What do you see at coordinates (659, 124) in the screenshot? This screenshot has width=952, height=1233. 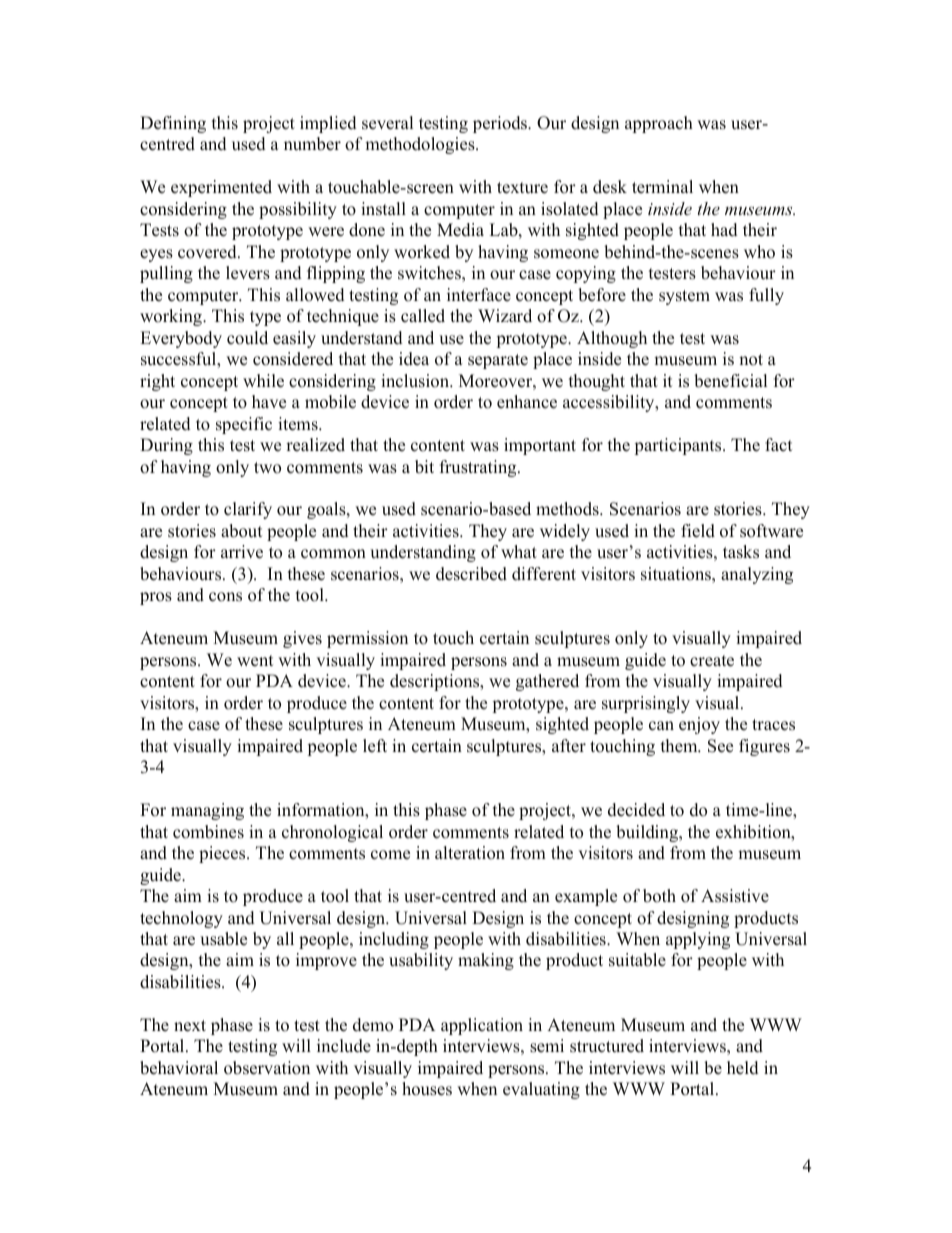 I see `approach` at bounding box center [659, 124].
